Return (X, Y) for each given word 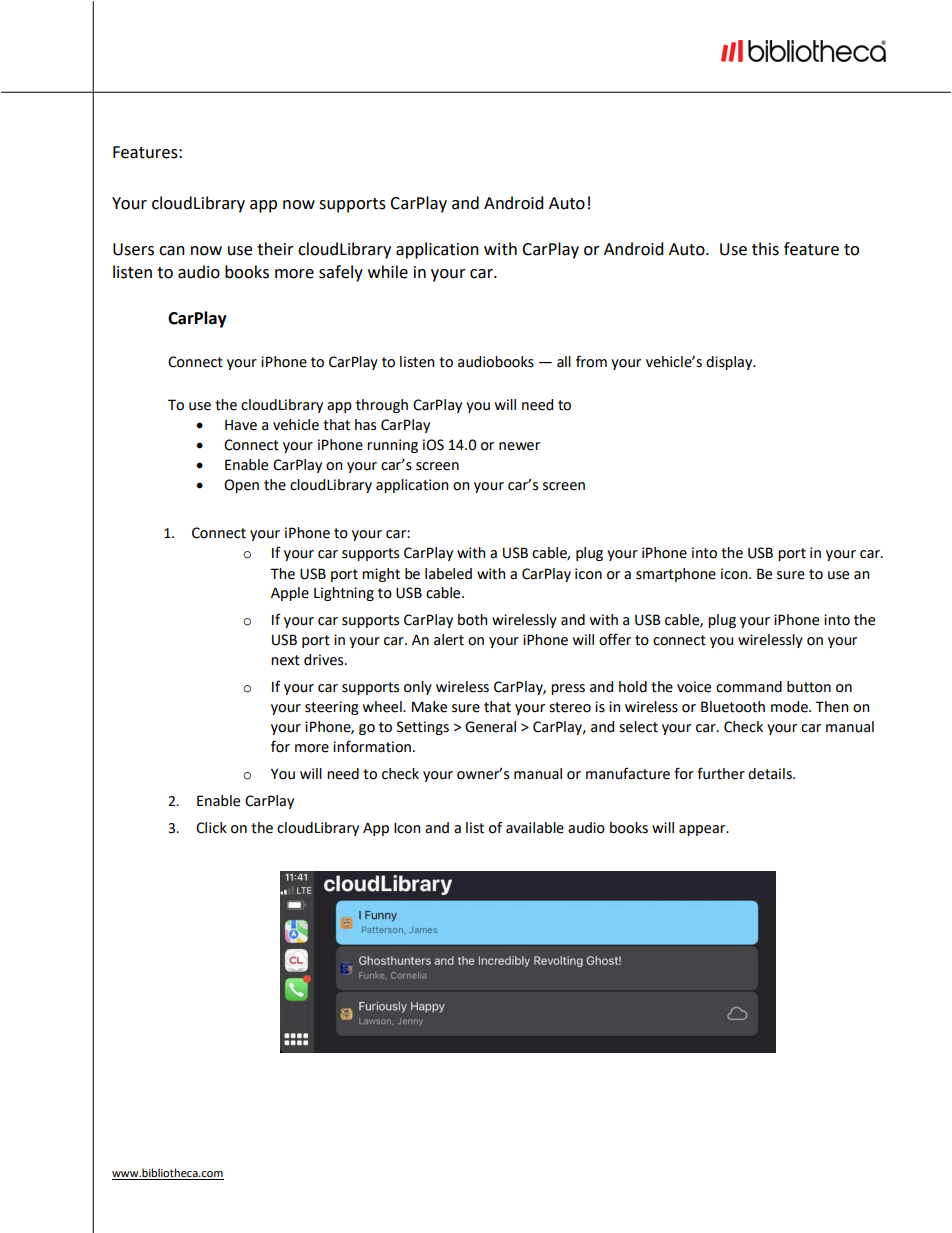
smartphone (676, 575)
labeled (448, 574)
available (535, 828)
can (172, 251)
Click (211, 828)
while (388, 272)
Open (241, 486)
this (765, 249)
